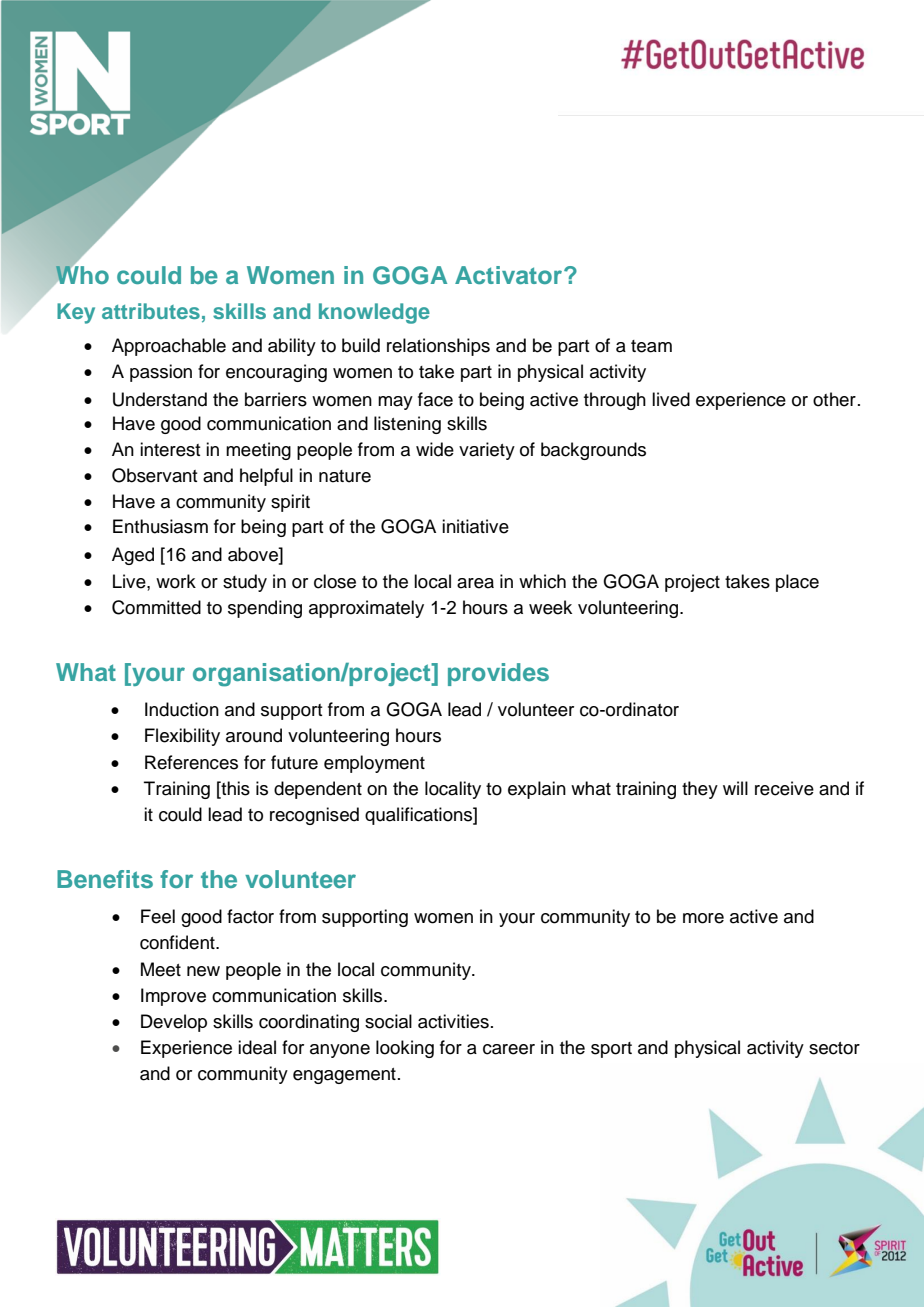 The image size is (924, 1307). Describe the element at coordinates (151, 311) in the page. I see `attributes` at that location.
